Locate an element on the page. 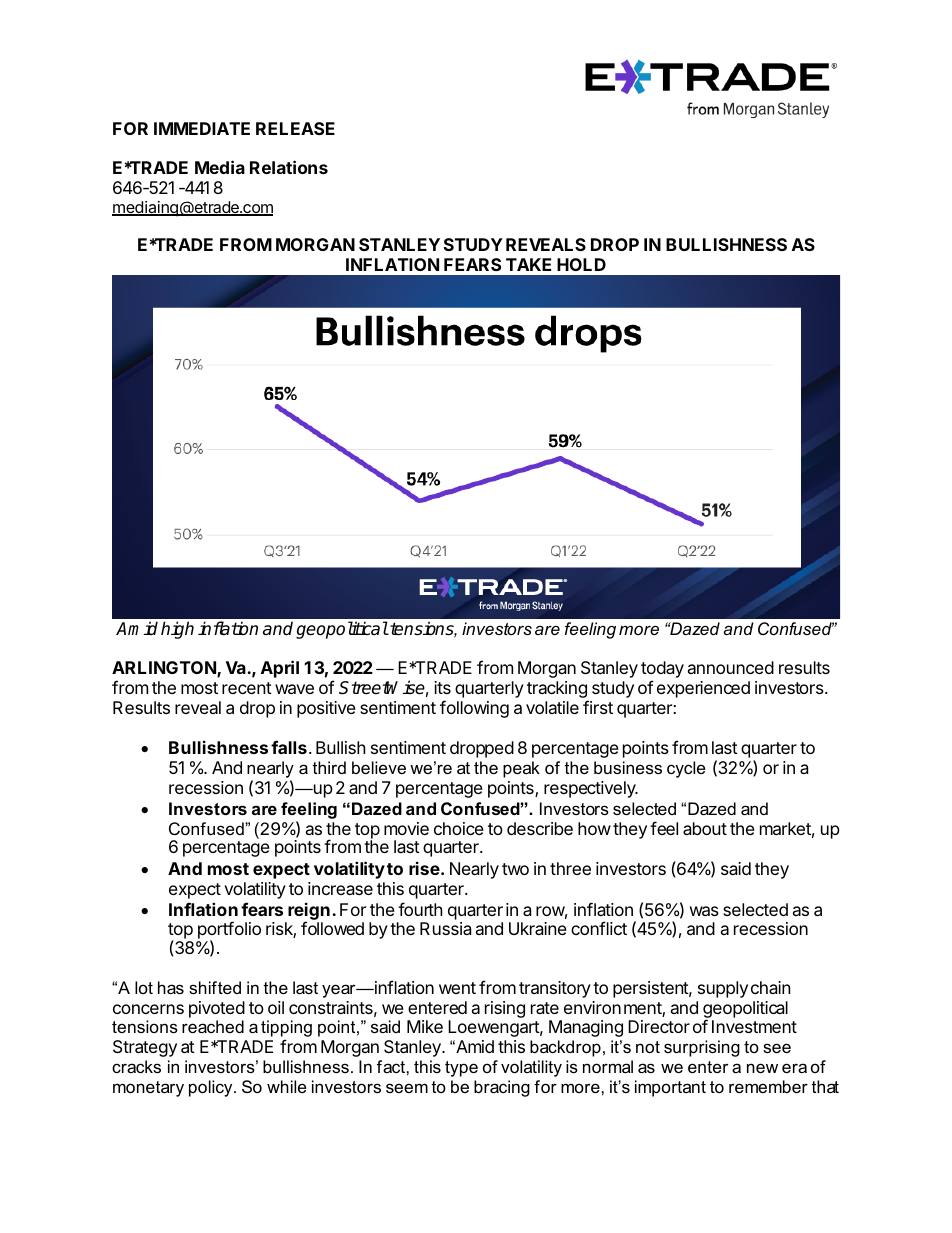 This document has height=1233, width=952. portfolio is located at coordinates (229, 931).
